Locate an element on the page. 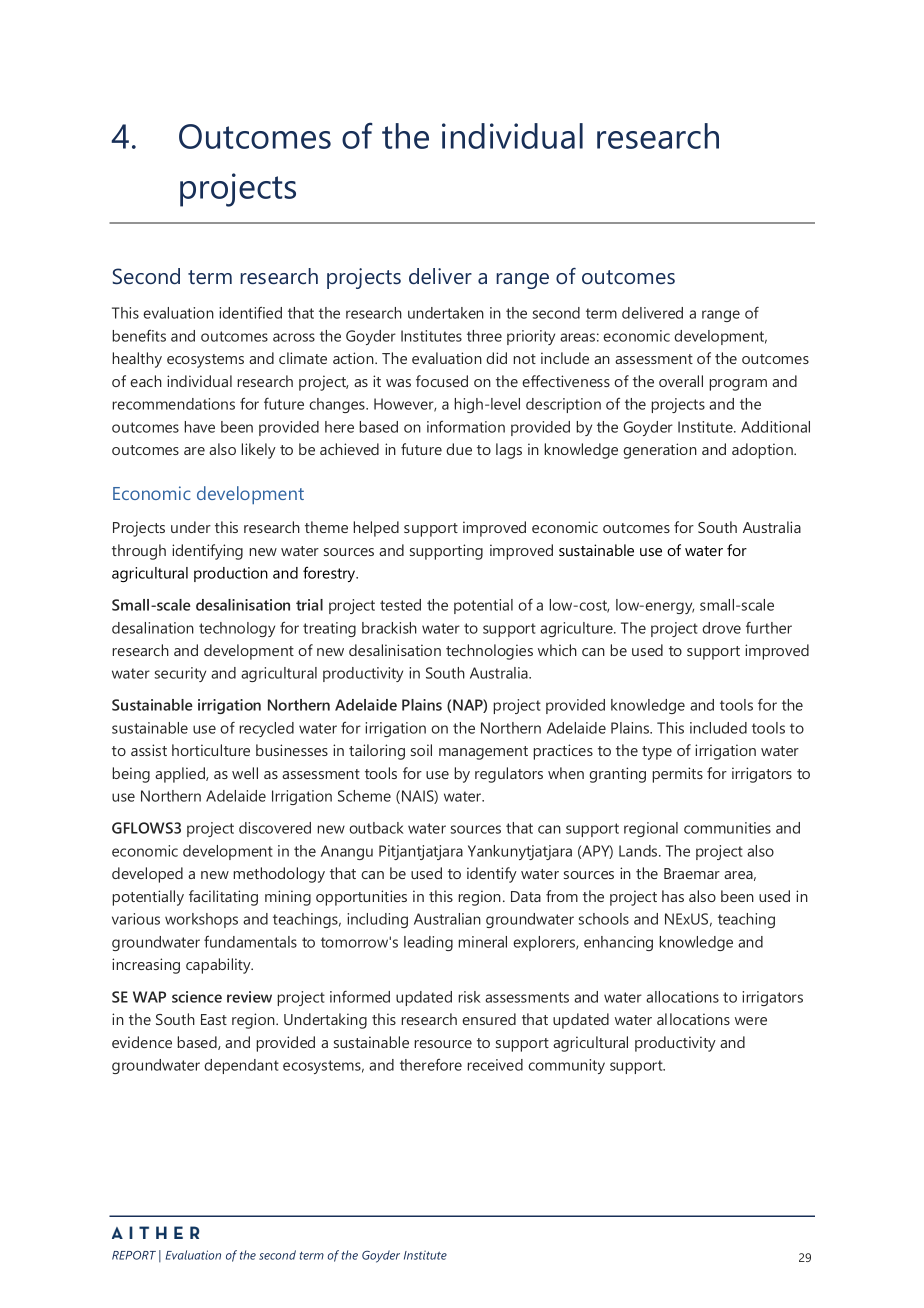  three is located at coordinates (484, 336).
